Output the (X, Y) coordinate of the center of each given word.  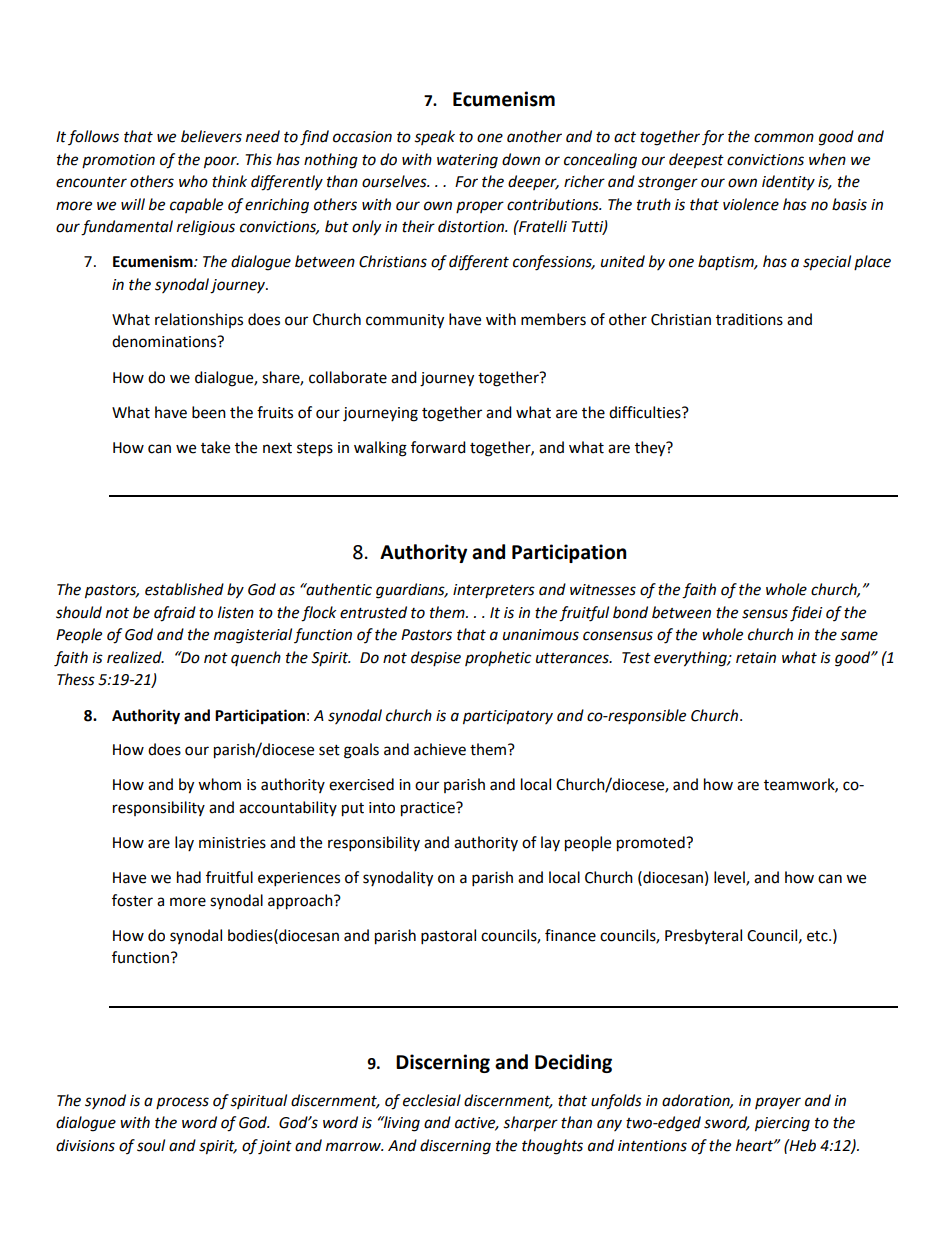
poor (221, 162)
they (651, 449)
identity (788, 183)
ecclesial (432, 1100)
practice (429, 809)
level (730, 878)
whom (219, 784)
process (182, 1103)
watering (467, 161)
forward (438, 447)
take (215, 447)
